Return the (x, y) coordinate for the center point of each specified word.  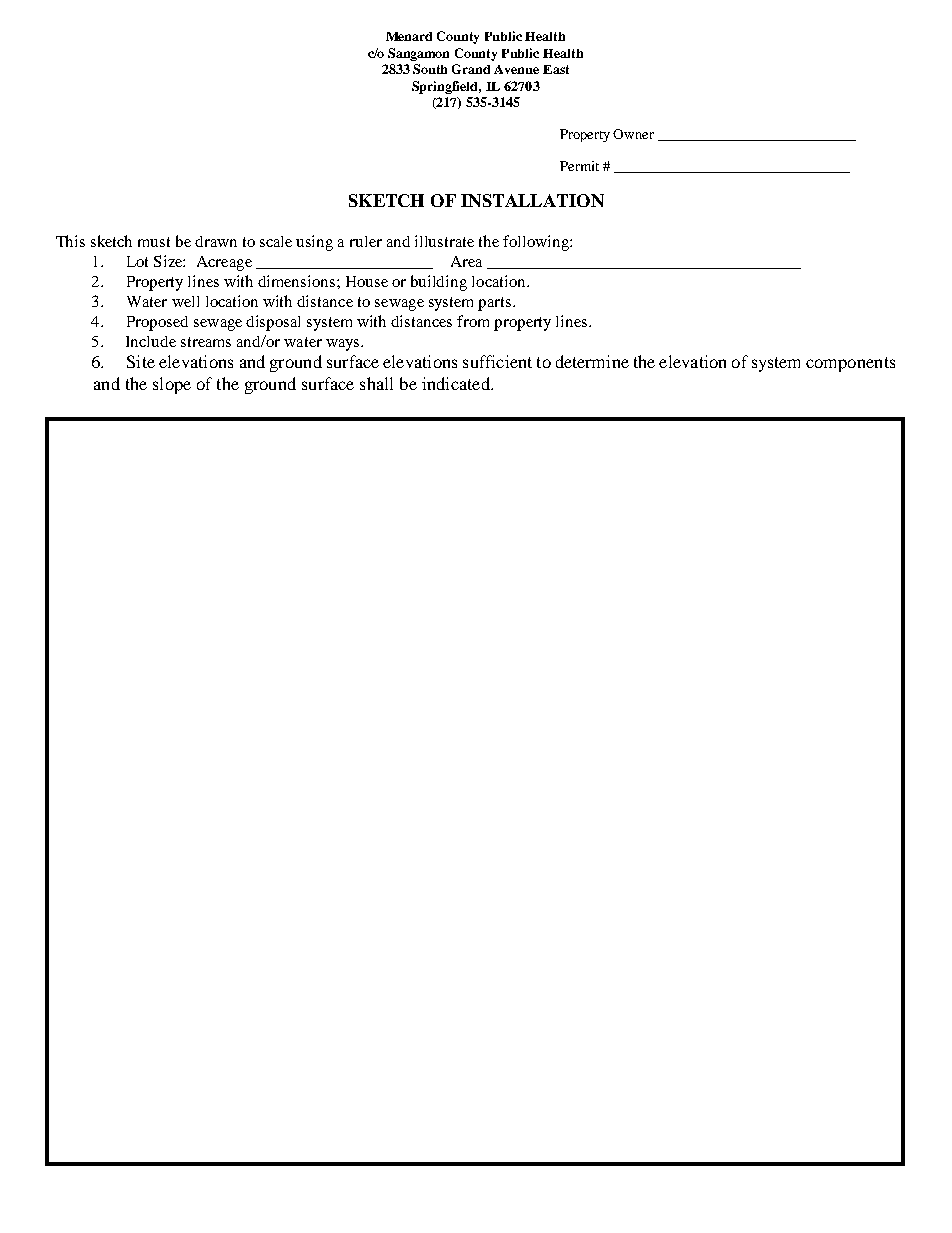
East (556, 69)
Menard (409, 36)
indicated (457, 383)
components (850, 364)
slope (172, 385)
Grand (471, 69)
